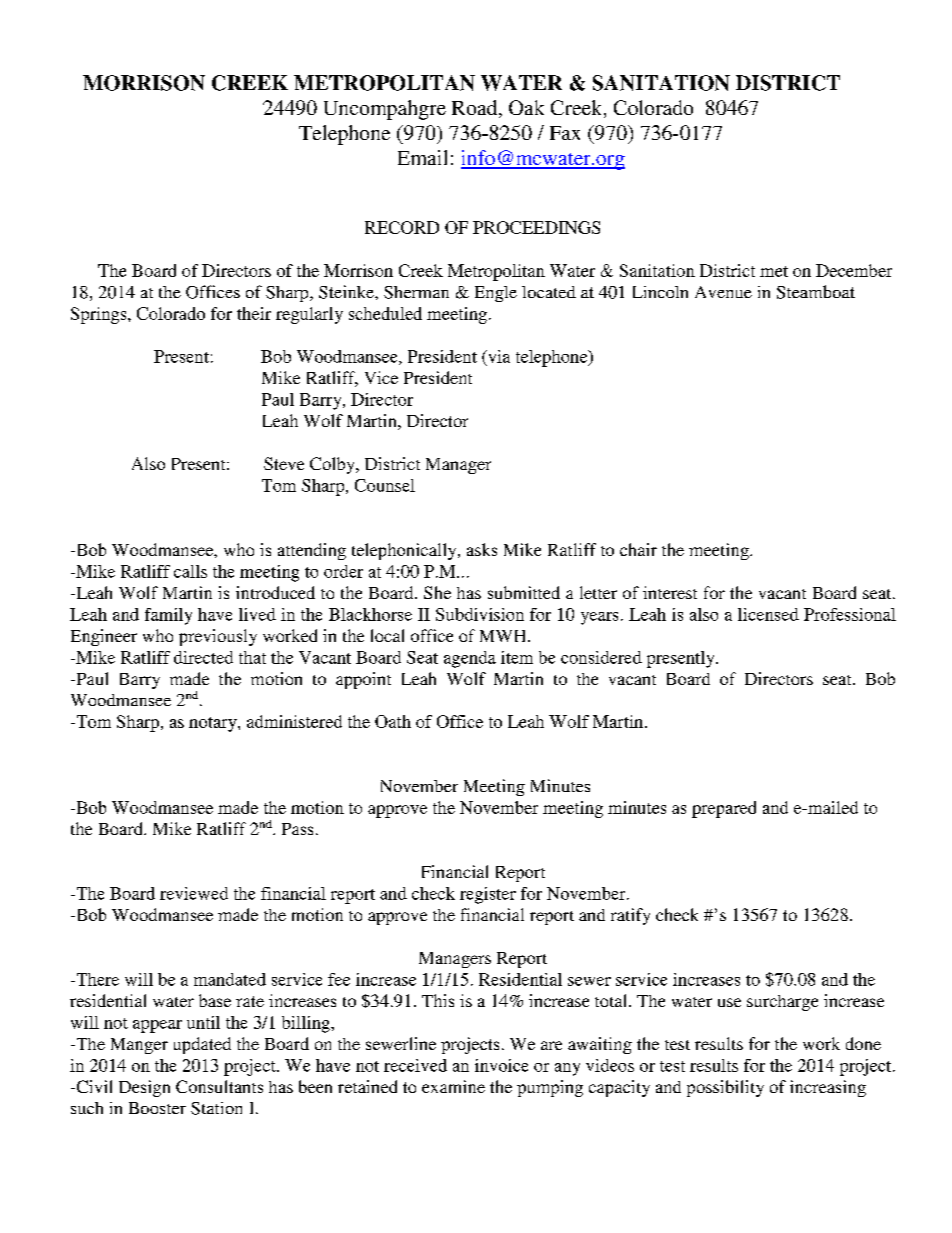 Image resolution: width=952 pixels, height=1233 pixels. I want to click on family, so click(168, 616).
